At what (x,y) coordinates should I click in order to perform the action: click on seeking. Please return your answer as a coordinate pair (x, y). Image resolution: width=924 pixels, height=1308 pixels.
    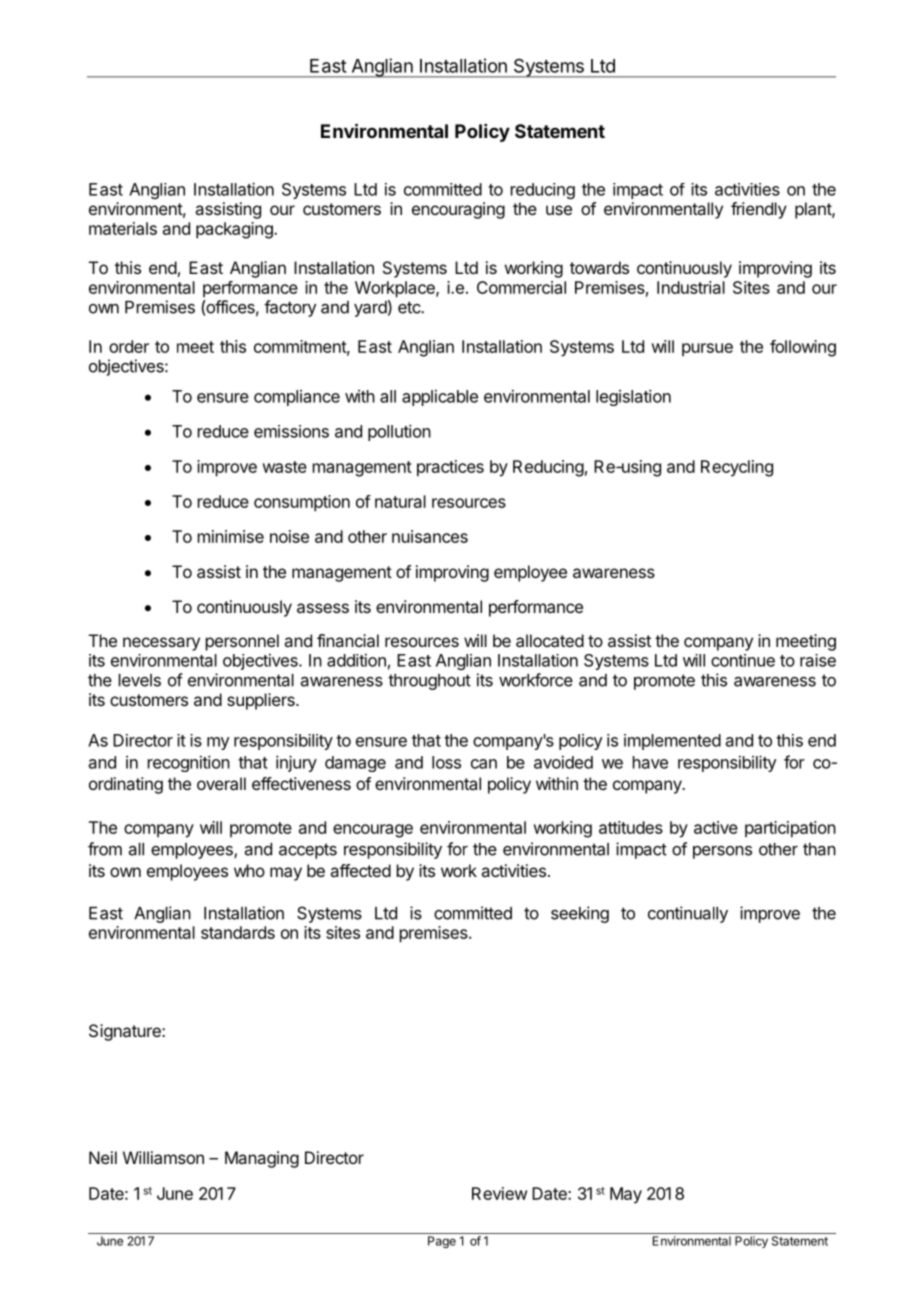
    Looking at the image, I should click on (580, 914).
